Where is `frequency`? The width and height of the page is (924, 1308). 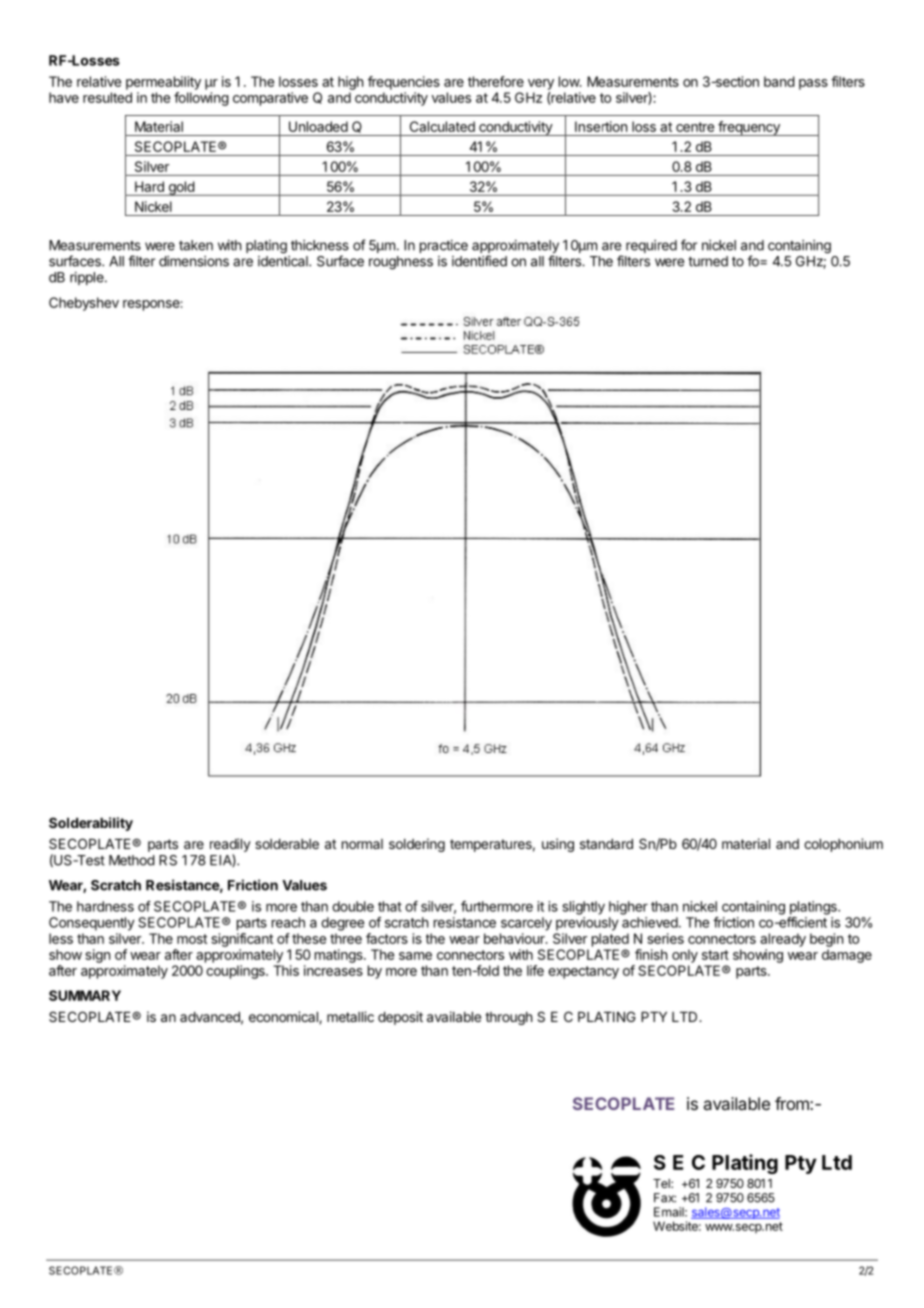 frequency is located at coordinates (749, 128).
